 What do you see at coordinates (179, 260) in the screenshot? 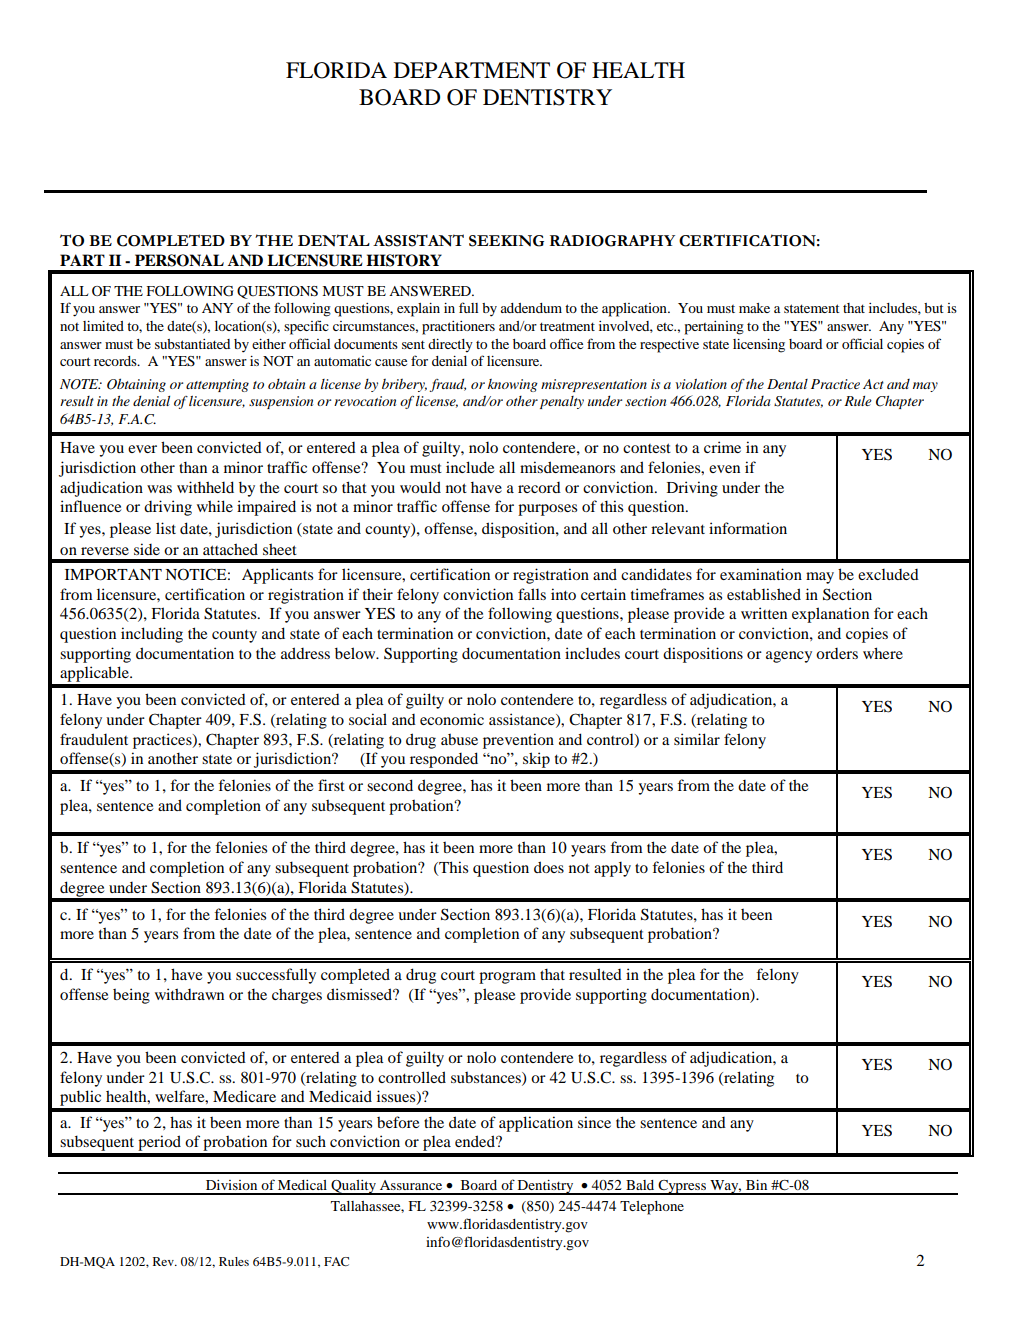
I see `PERSONAL` at bounding box center [179, 260].
